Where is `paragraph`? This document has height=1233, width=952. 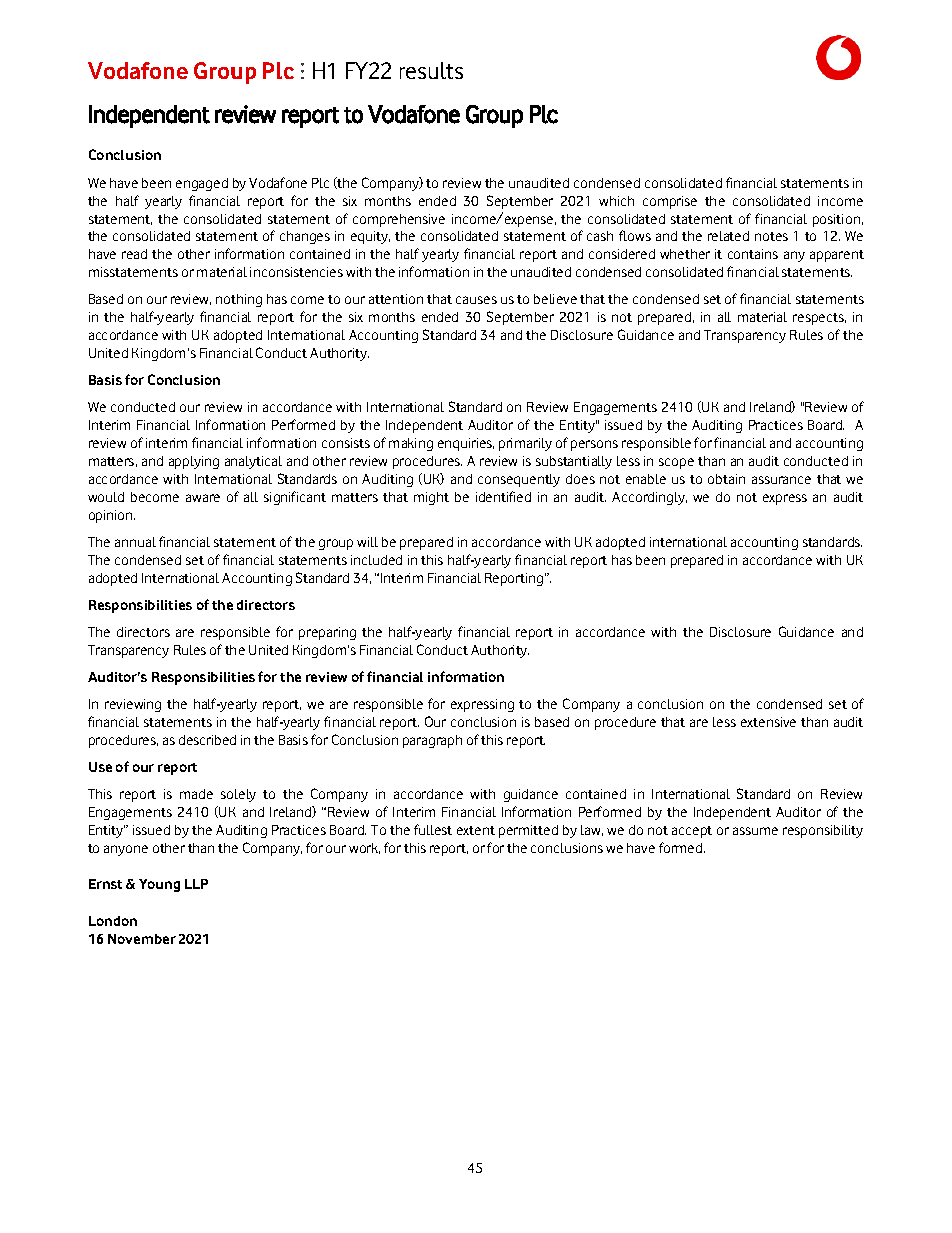
paragraph is located at coordinates (432, 741).
